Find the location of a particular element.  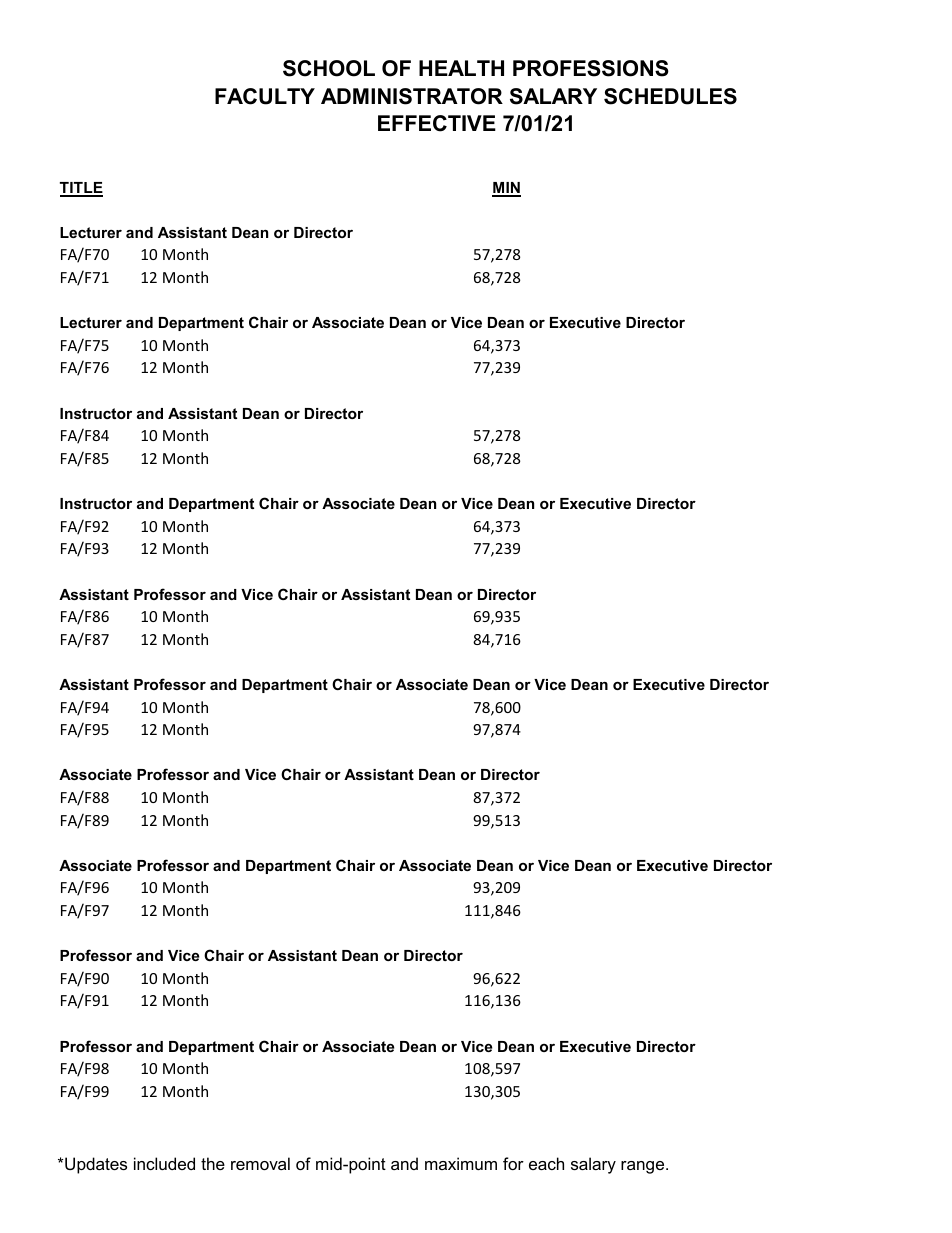

SCHEDULES is located at coordinates (670, 96).
